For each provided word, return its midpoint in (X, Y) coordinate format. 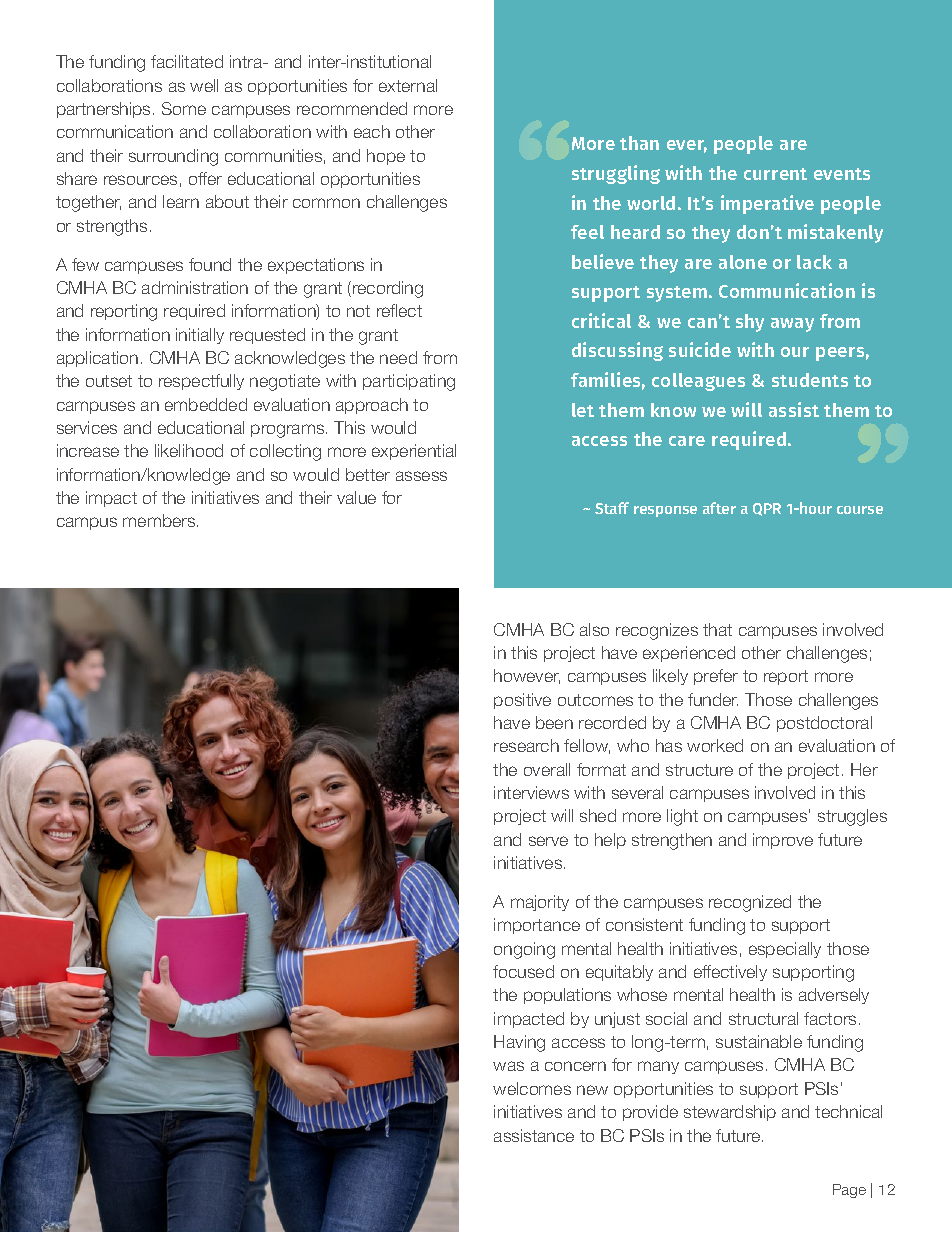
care (687, 441)
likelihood (189, 450)
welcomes (532, 1088)
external (408, 85)
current (775, 174)
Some (184, 108)
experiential (414, 452)
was (508, 1066)
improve (783, 841)
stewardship (730, 1113)
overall (547, 769)
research (526, 745)
